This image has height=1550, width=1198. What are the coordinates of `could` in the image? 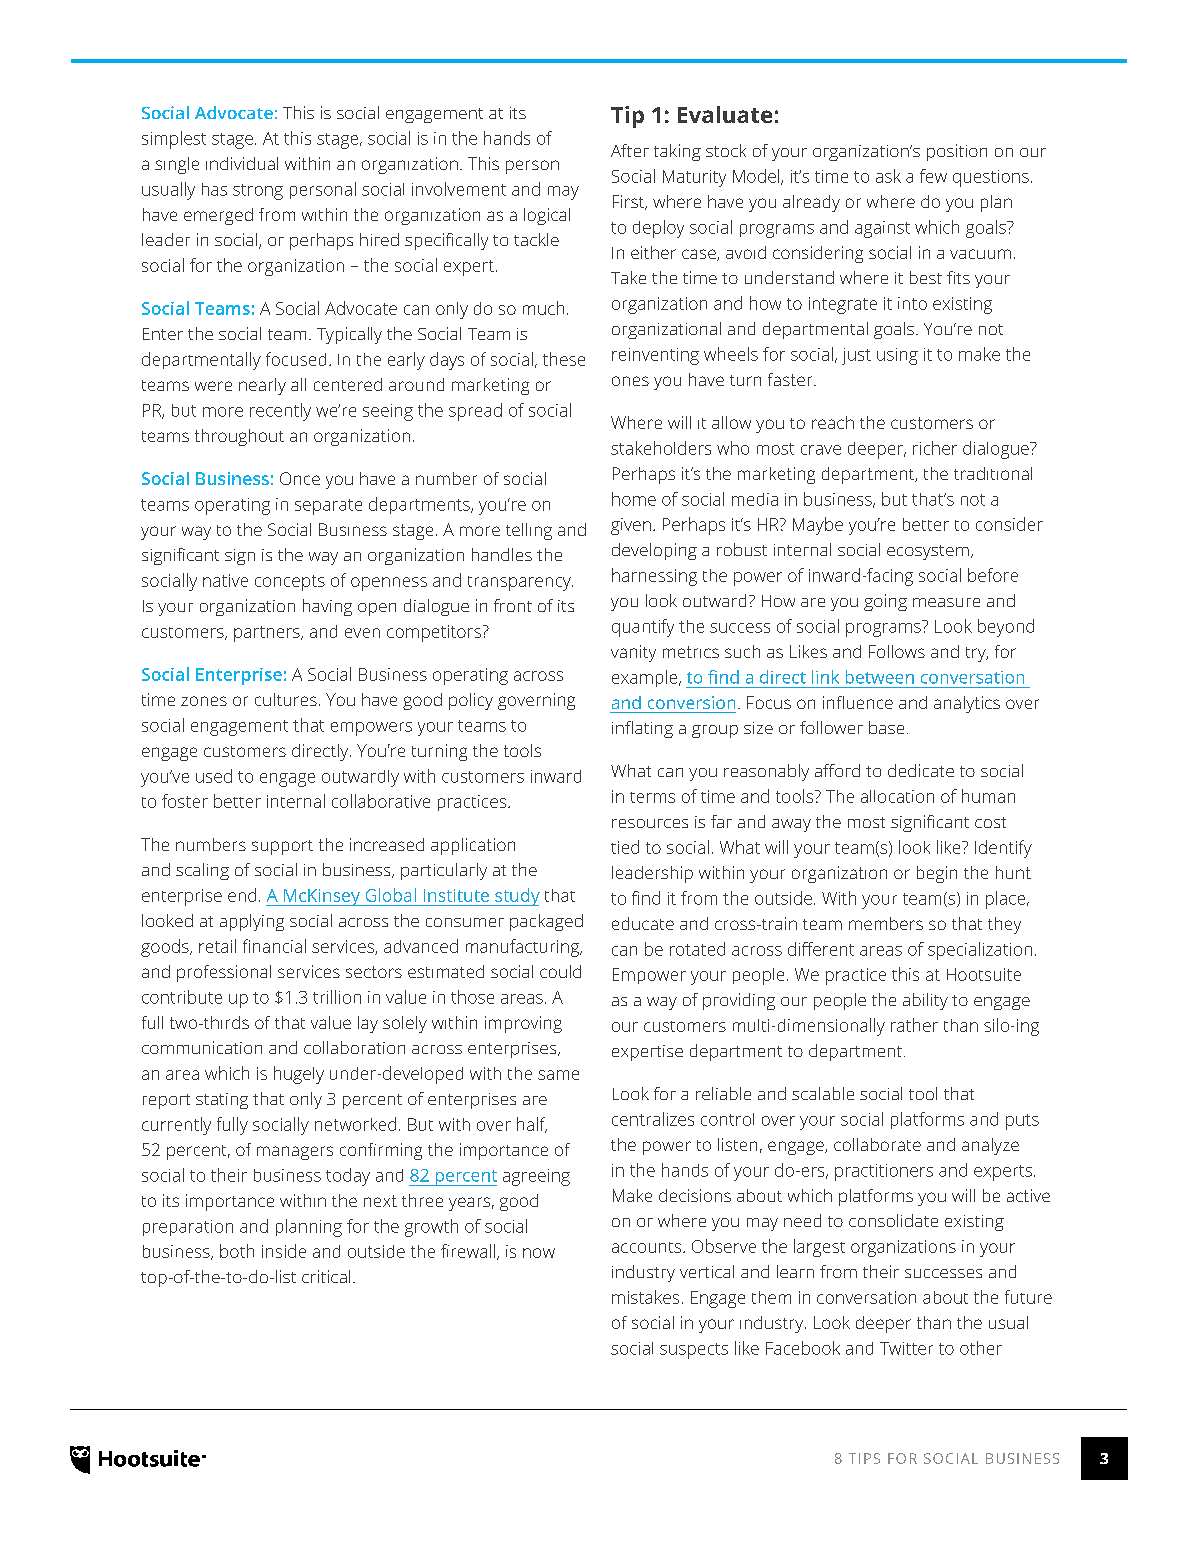 It's located at (560, 971).
